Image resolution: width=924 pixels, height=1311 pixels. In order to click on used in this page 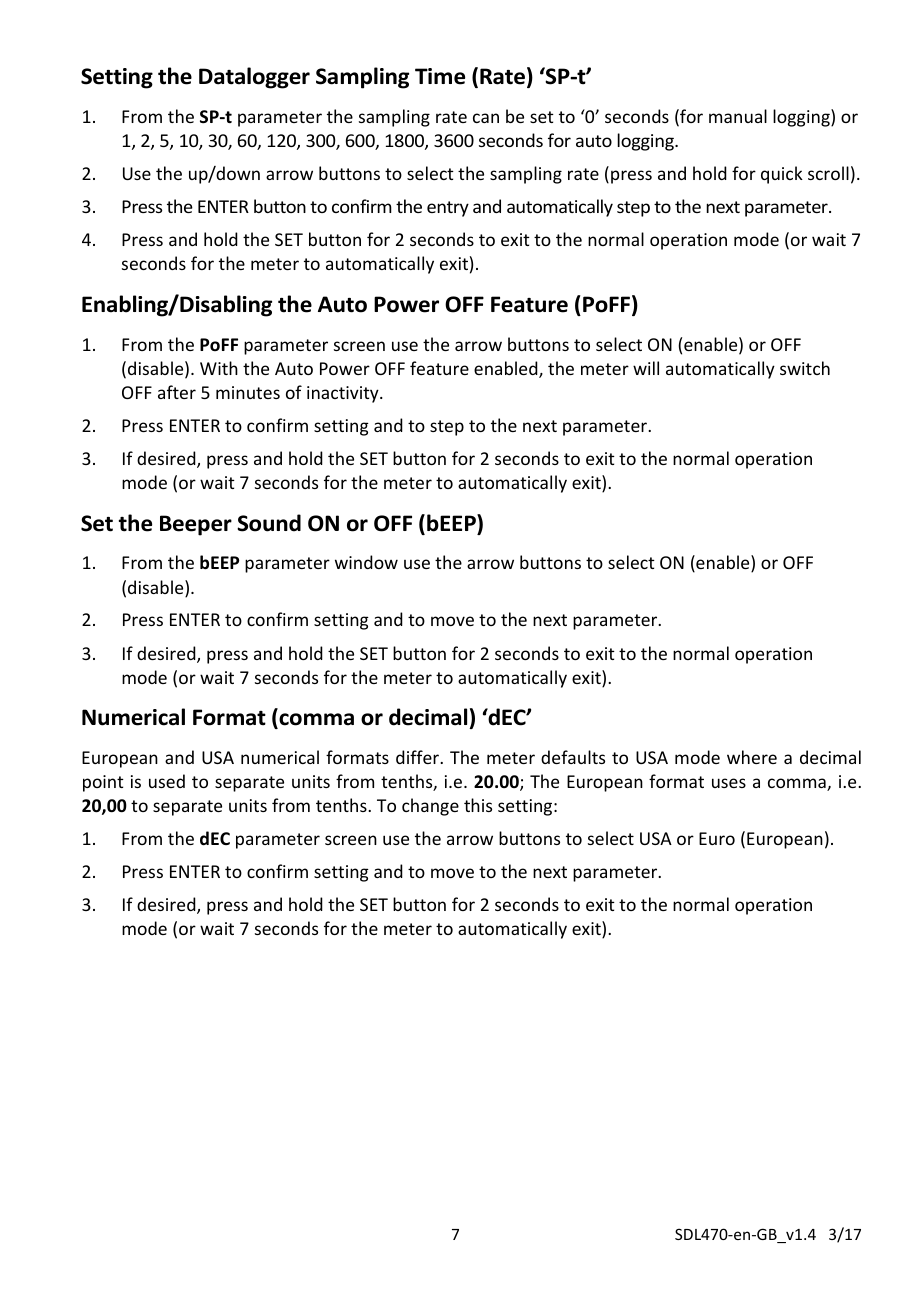, I will do `click(167, 781)`.
